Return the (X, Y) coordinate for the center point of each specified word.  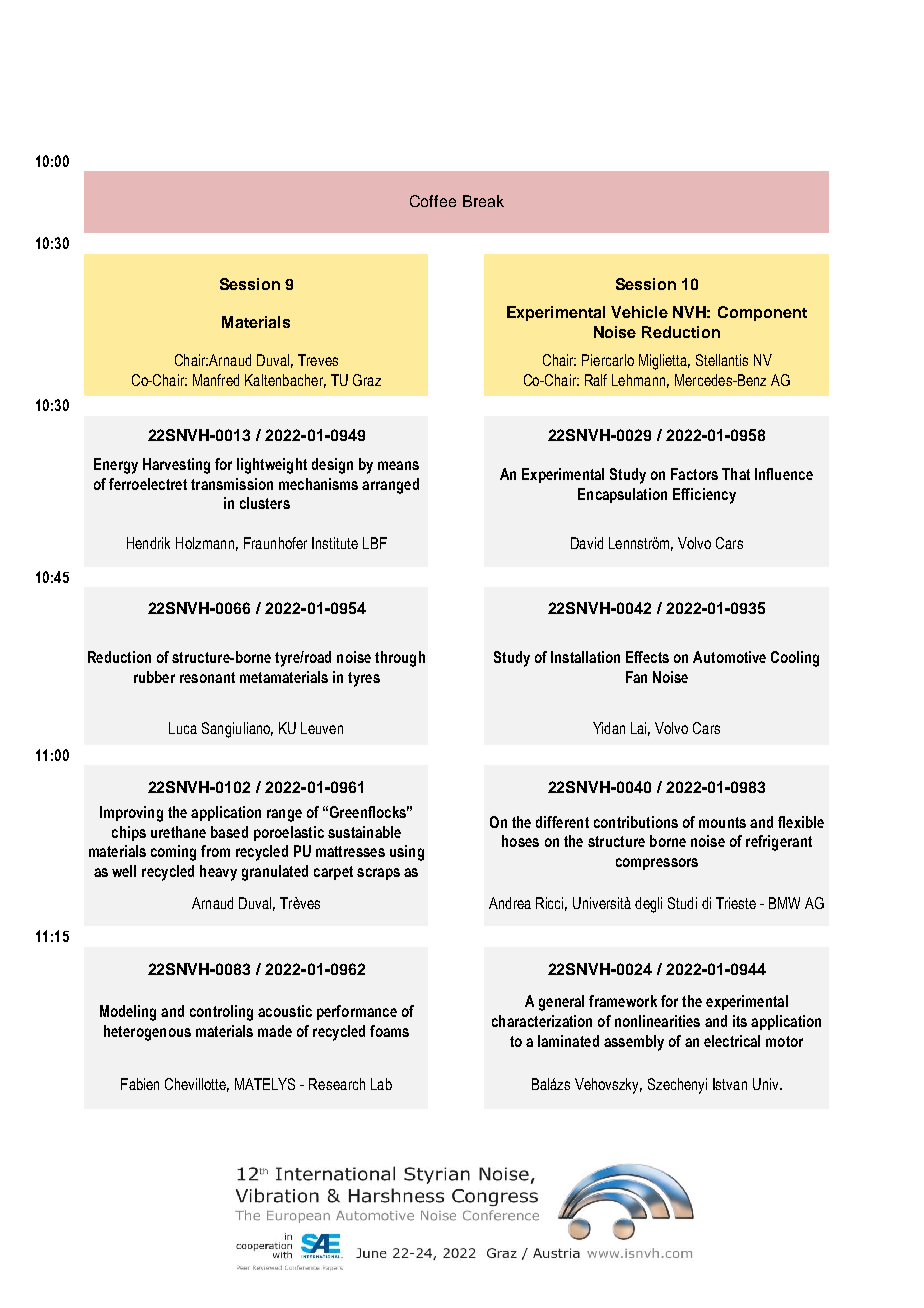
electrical (732, 1041)
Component (762, 313)
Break (483, 201)
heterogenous (147, 1033)
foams (389, 1031)
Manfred (216, 380)
